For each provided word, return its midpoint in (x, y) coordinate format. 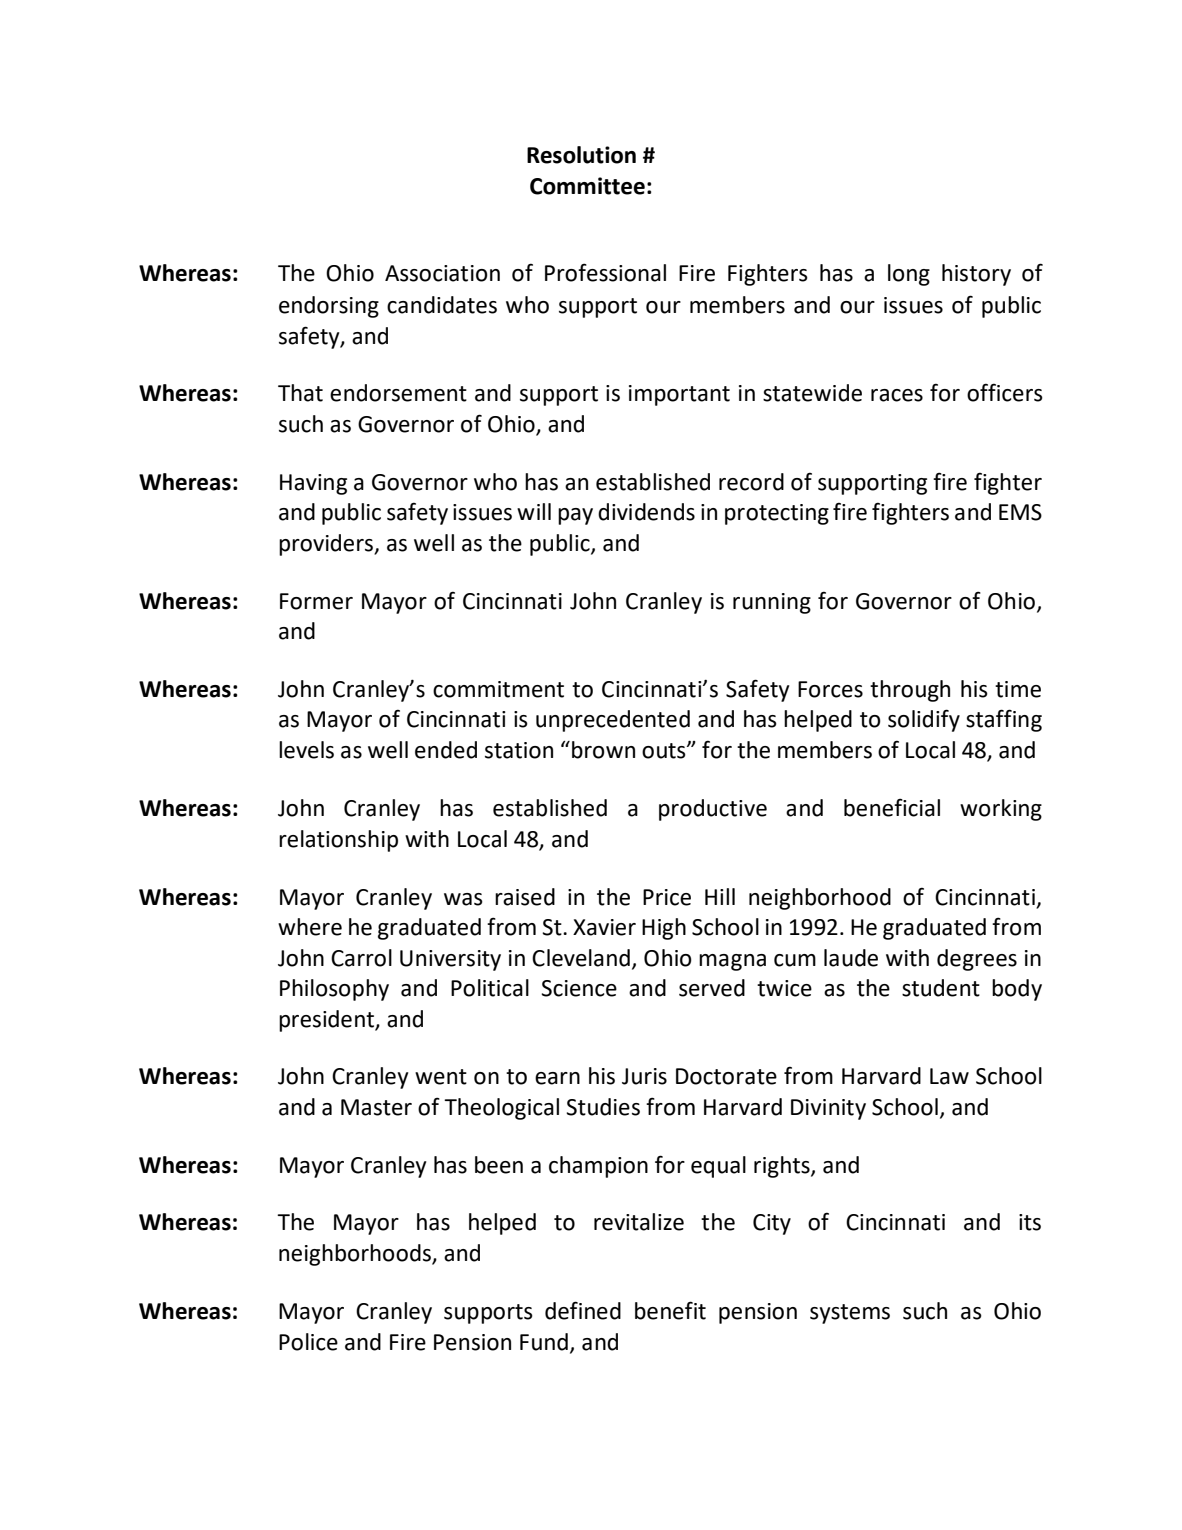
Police (308, 1342)
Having (313, 484)
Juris (644, 1076)
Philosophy (334, 990)
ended (446, 750)
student (941, 988)
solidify (924, 720)
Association (442, 273)
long (909, 275)
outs (665, 751)
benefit (670, 1310)
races (897, 395)
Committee (587, 186)
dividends (646, 512)
